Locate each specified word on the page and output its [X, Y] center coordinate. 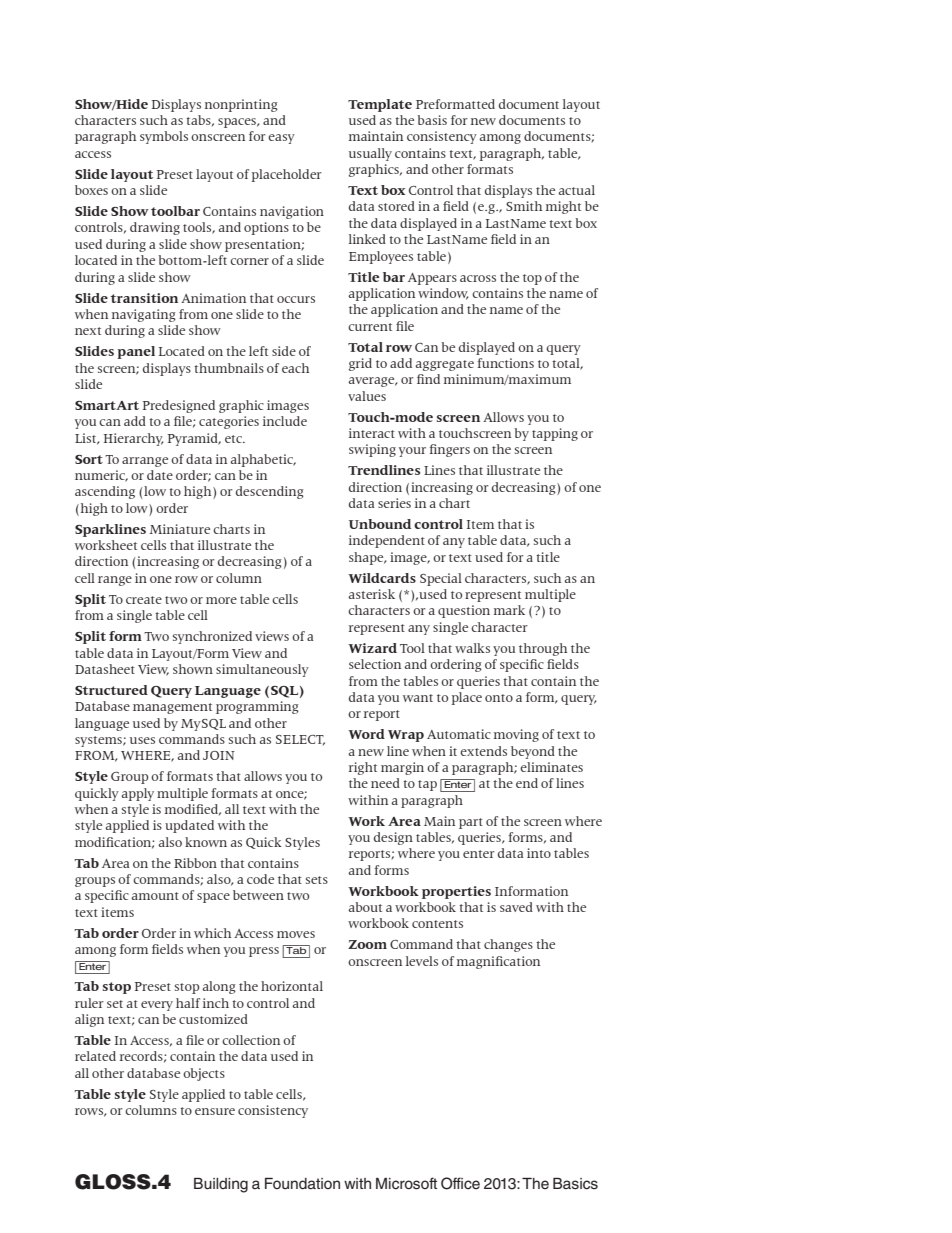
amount [155, 896]
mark [509, 610]
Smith [524, 206]
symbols [164, 137]
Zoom [367, 944]
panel [136, 352]
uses [142, 740]
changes [508, 945]
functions [505, 363]
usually [370, 154]
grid [360, 364]
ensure [215, 1111]
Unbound [380, 524]
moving [516, 735]
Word [366, 734]
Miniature [179, 529]
